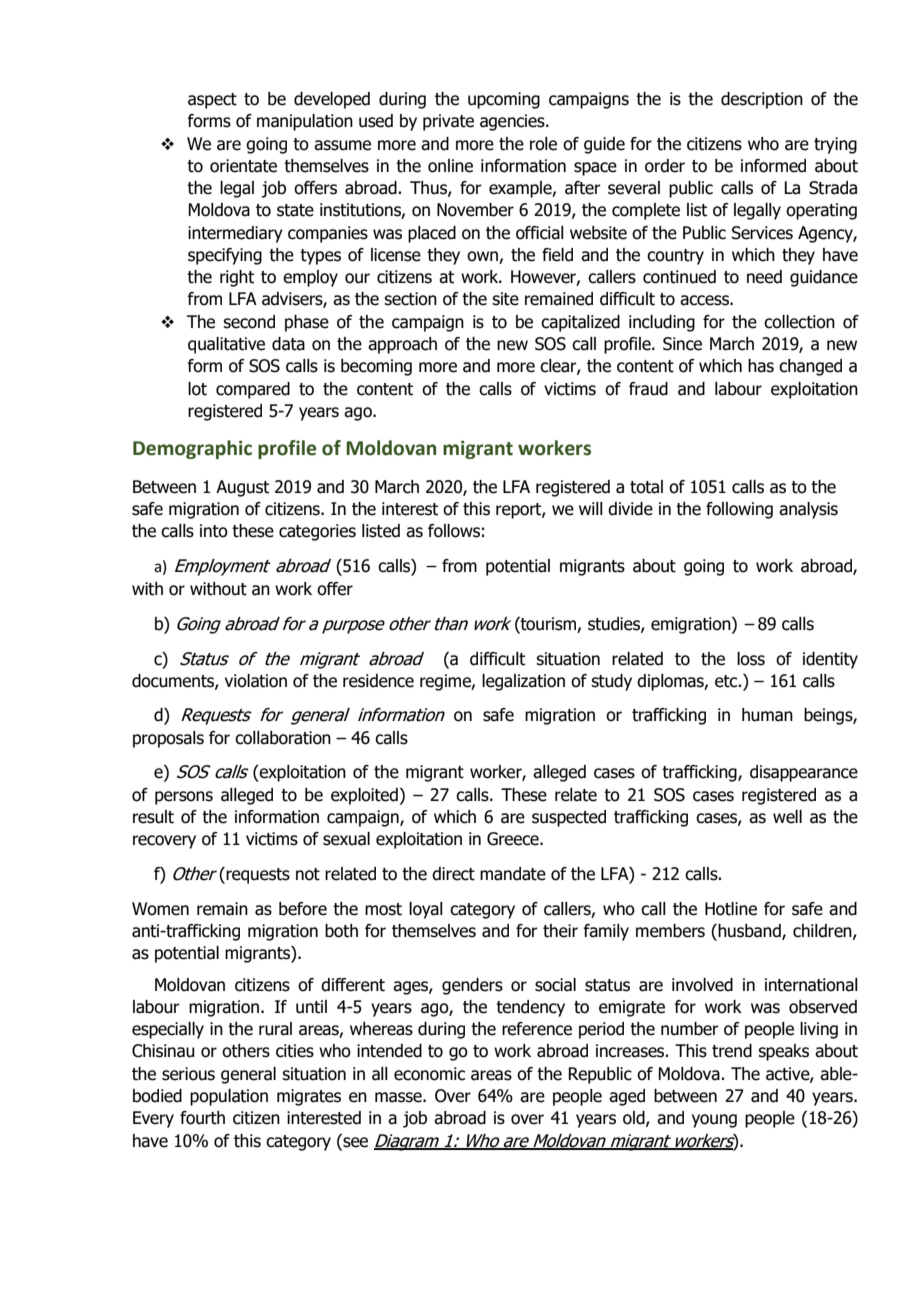 This screenshot has width=924, height=1308. I want to click on disappearance, so click(804, 773).
